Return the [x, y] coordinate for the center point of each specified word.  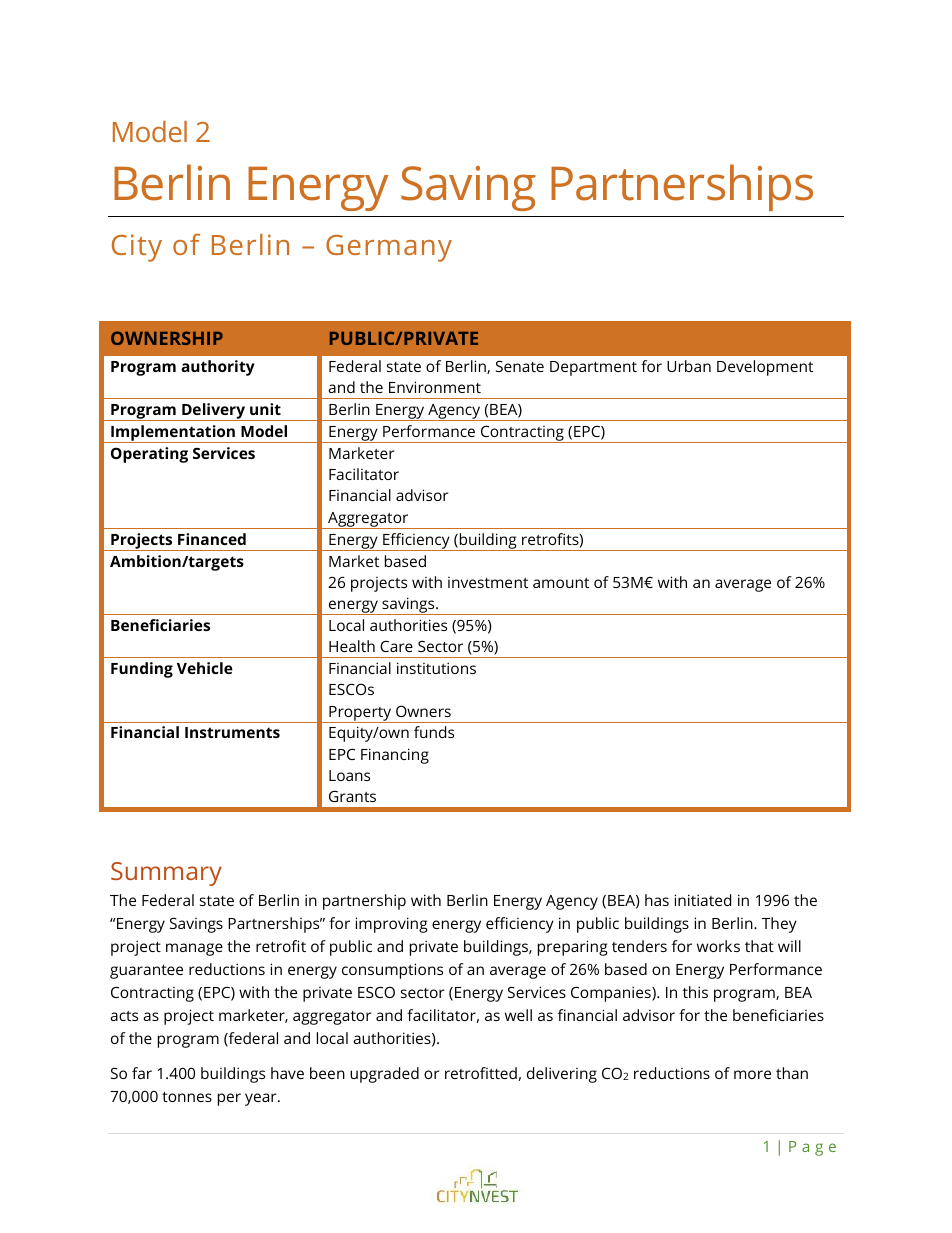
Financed [212, 539]
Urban [689, 366]
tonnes [187, 1097]
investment [488, 582]
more [752, 1074]
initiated [702, 900]
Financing [395, 756]
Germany [389, 248]
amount [561, 583]
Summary [166, 874]
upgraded [384, 1075]
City [137, 248]
